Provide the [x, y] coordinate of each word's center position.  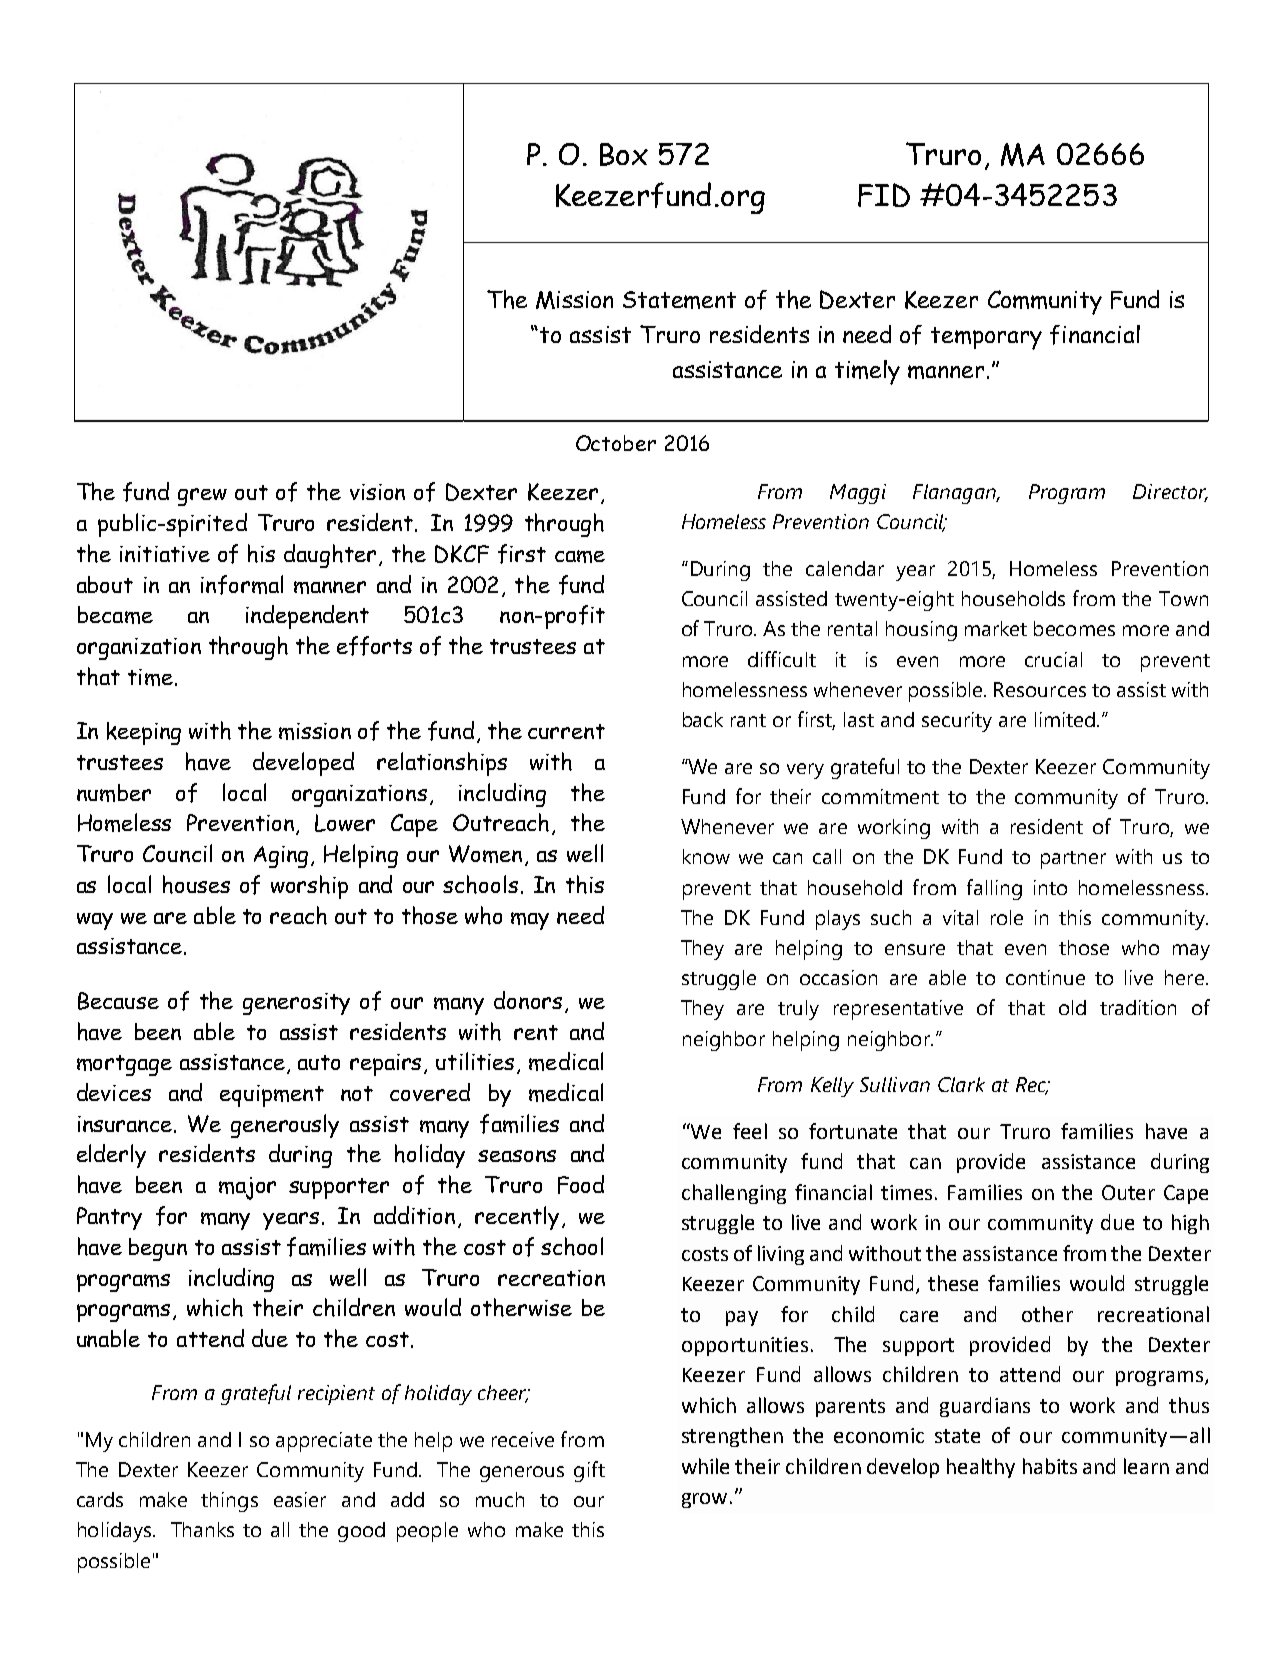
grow [706, 1500]
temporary [986, 338]
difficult [782, 659]
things [229, 1502]
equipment [272, 1096]
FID [884, 195]
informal [242, 585]
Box [624, 154]
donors [528, 1000]
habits [1050, 1466]
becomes [1074, 628]
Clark [961, 1084]
